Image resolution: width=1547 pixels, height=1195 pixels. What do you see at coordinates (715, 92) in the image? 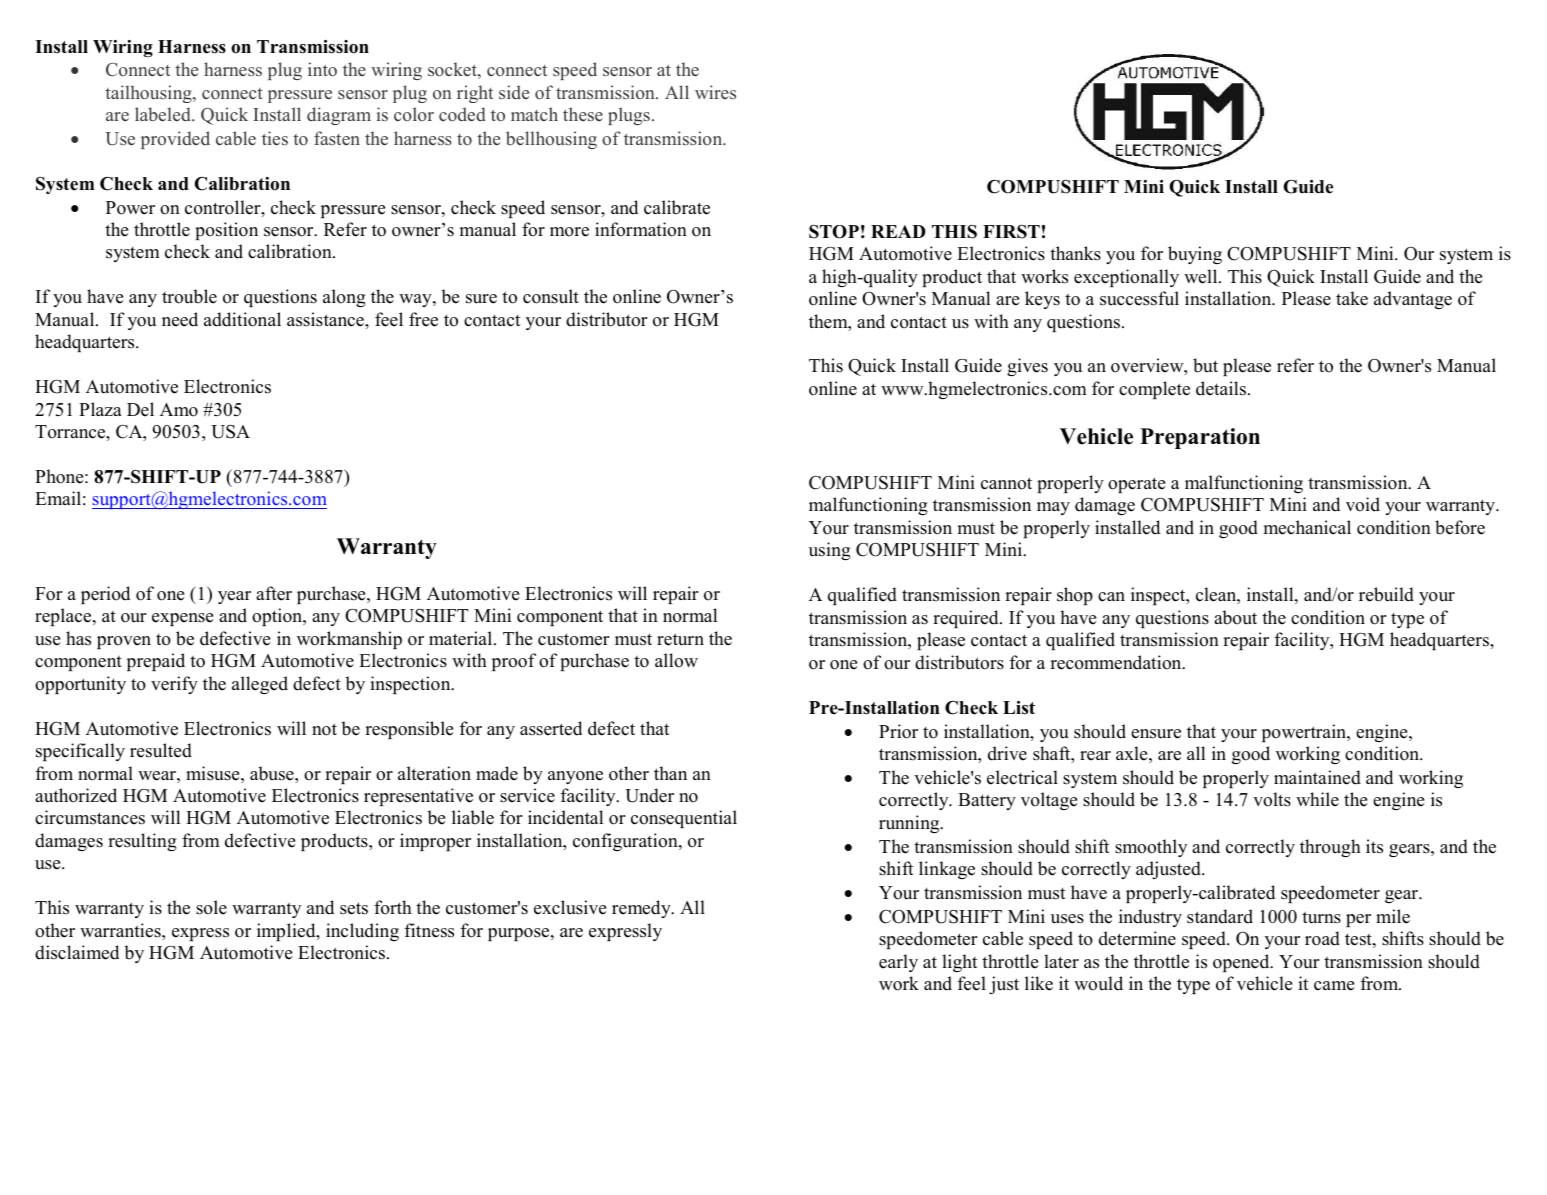
I see `wires` at bounding box center [715, 92].
